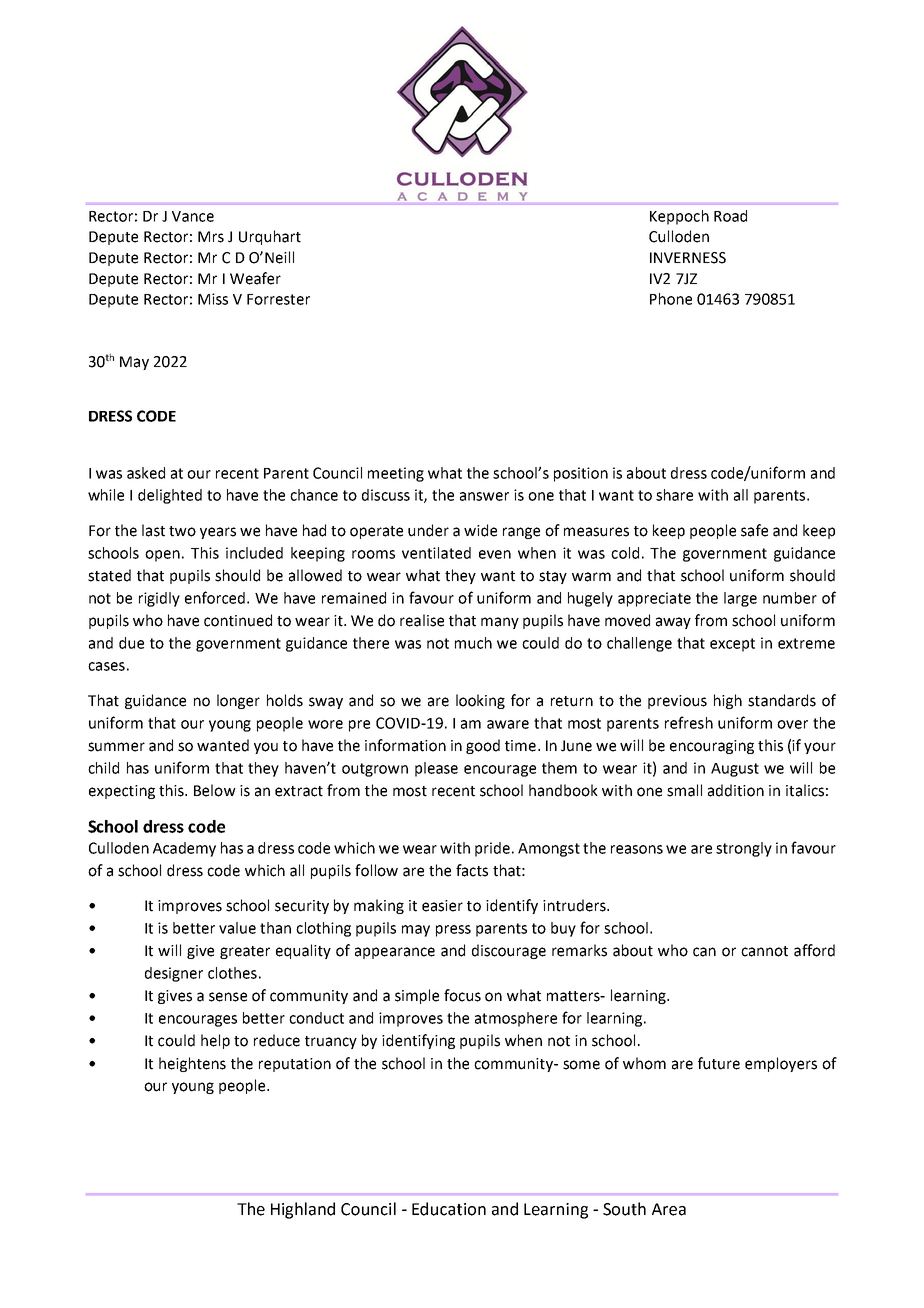  What do you see at coordinates (211, 237) in the image?
I see `Mrs` at bounding box center [211, 237].
